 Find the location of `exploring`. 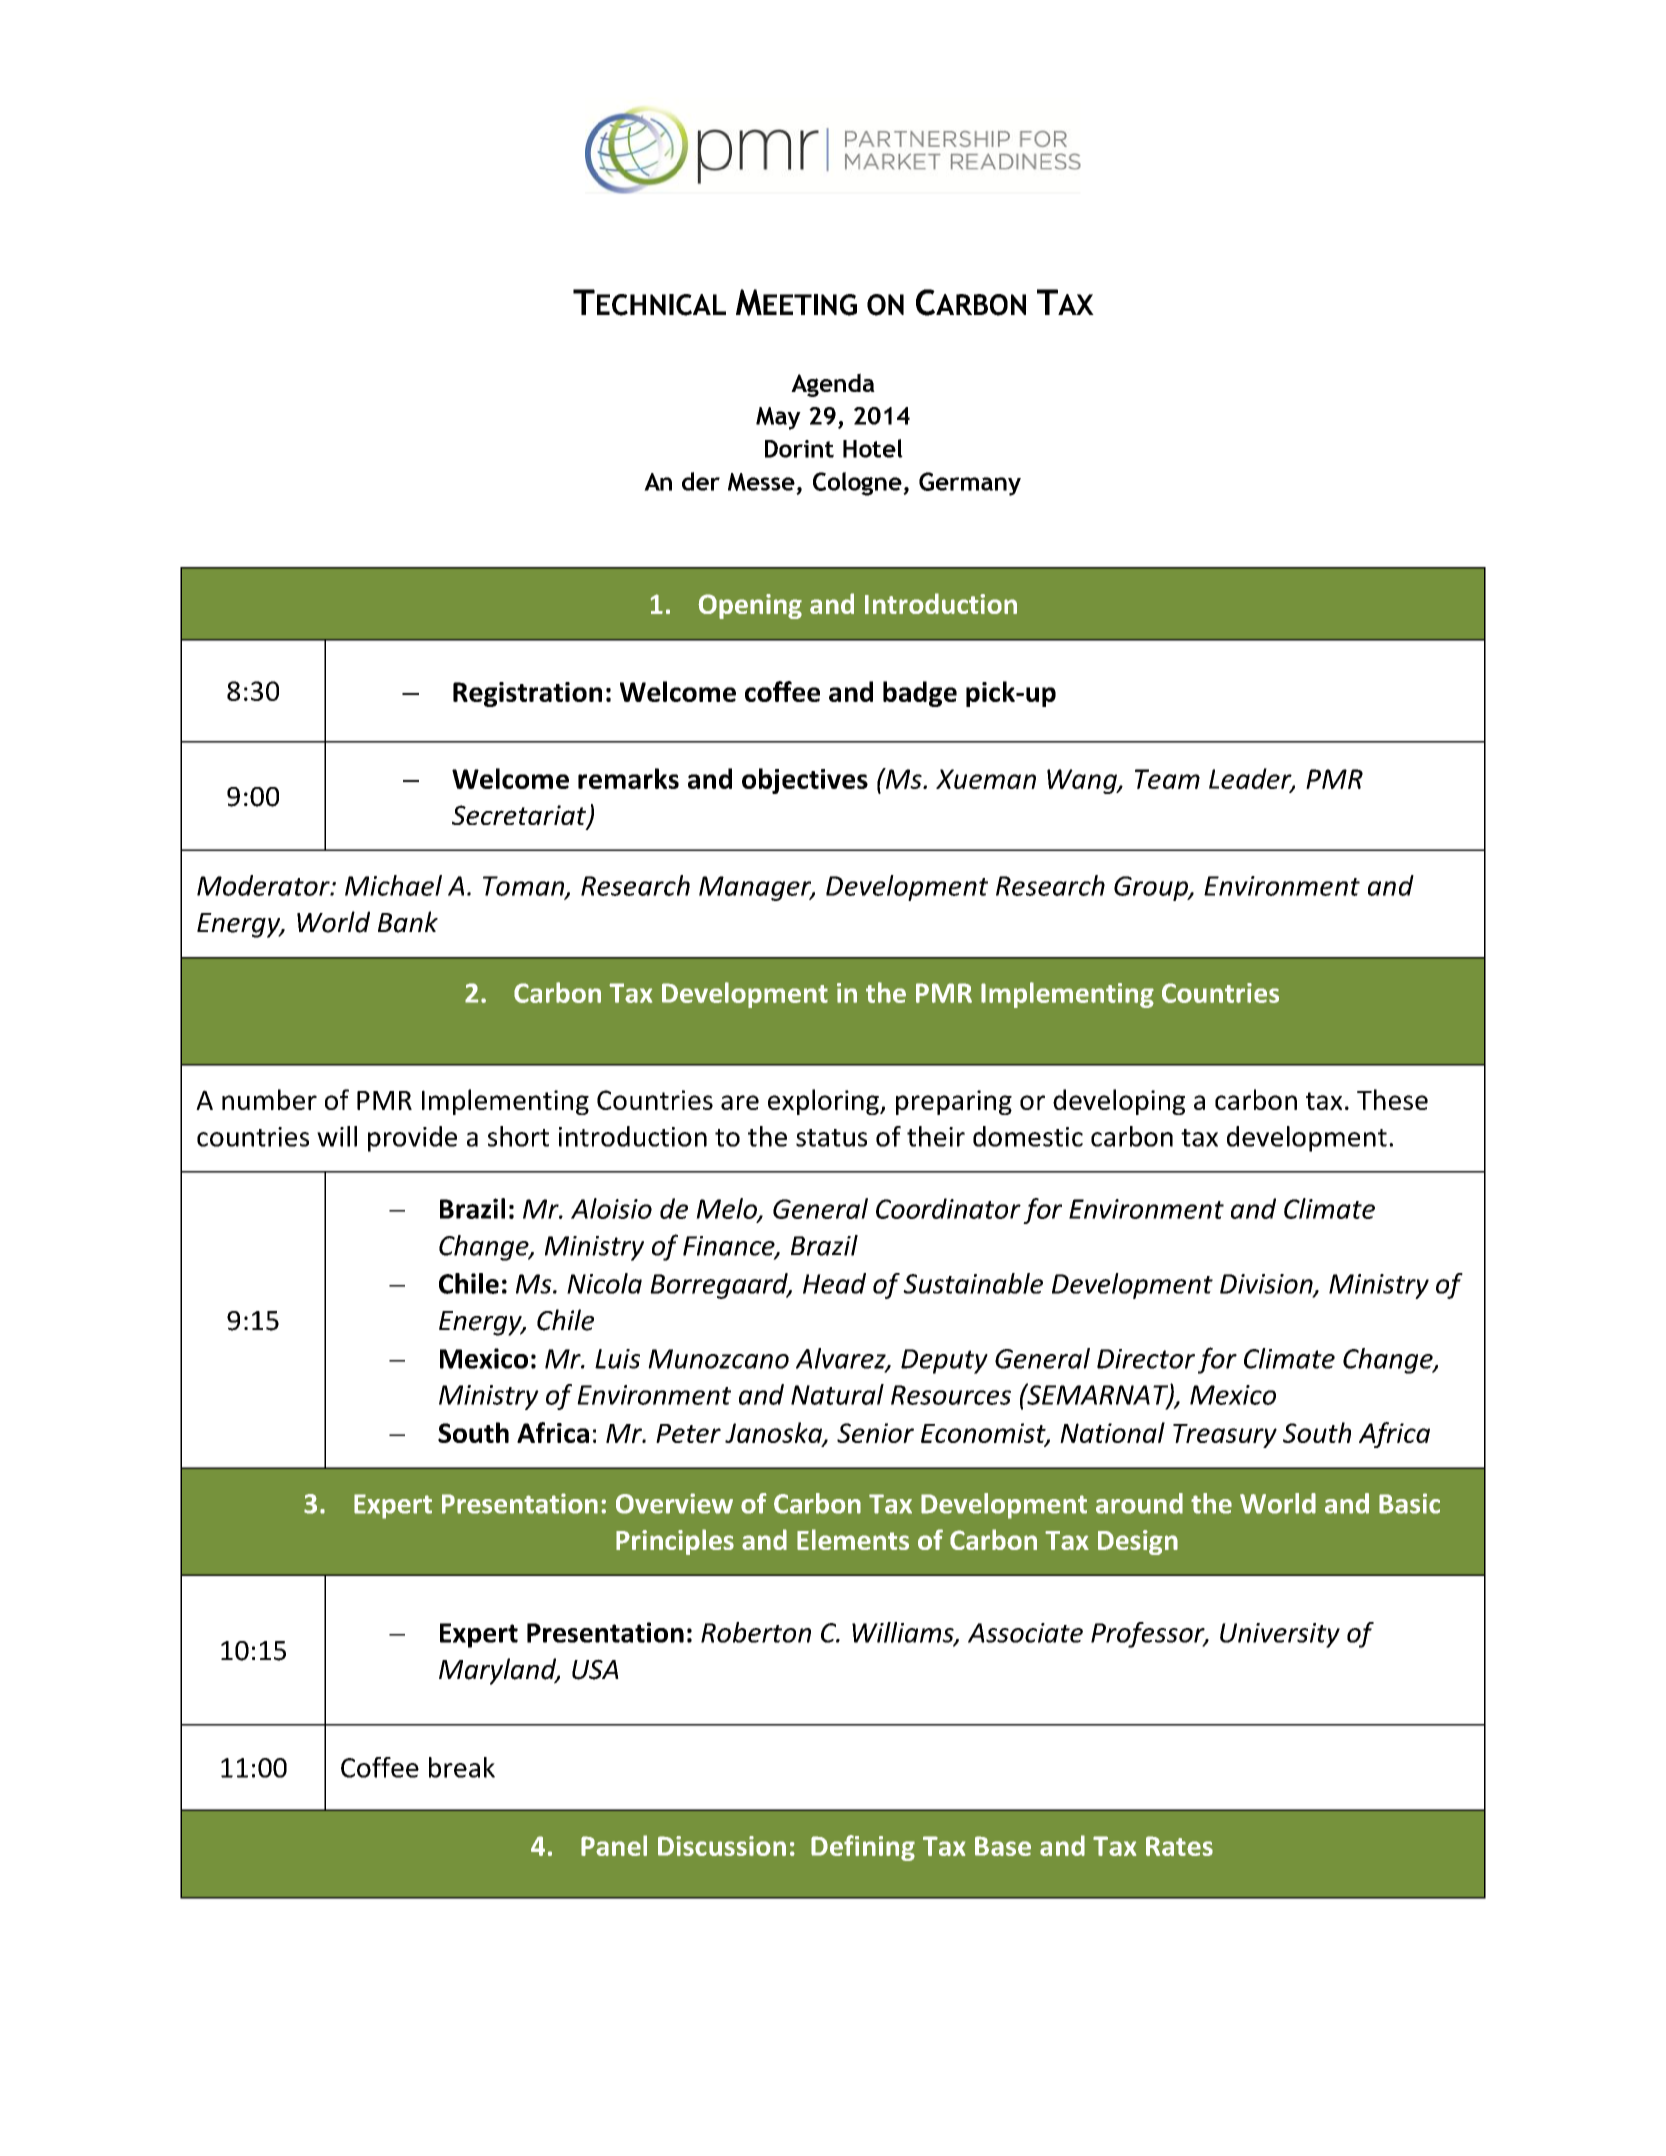

exploring is located at coordinates (824, 1102).
